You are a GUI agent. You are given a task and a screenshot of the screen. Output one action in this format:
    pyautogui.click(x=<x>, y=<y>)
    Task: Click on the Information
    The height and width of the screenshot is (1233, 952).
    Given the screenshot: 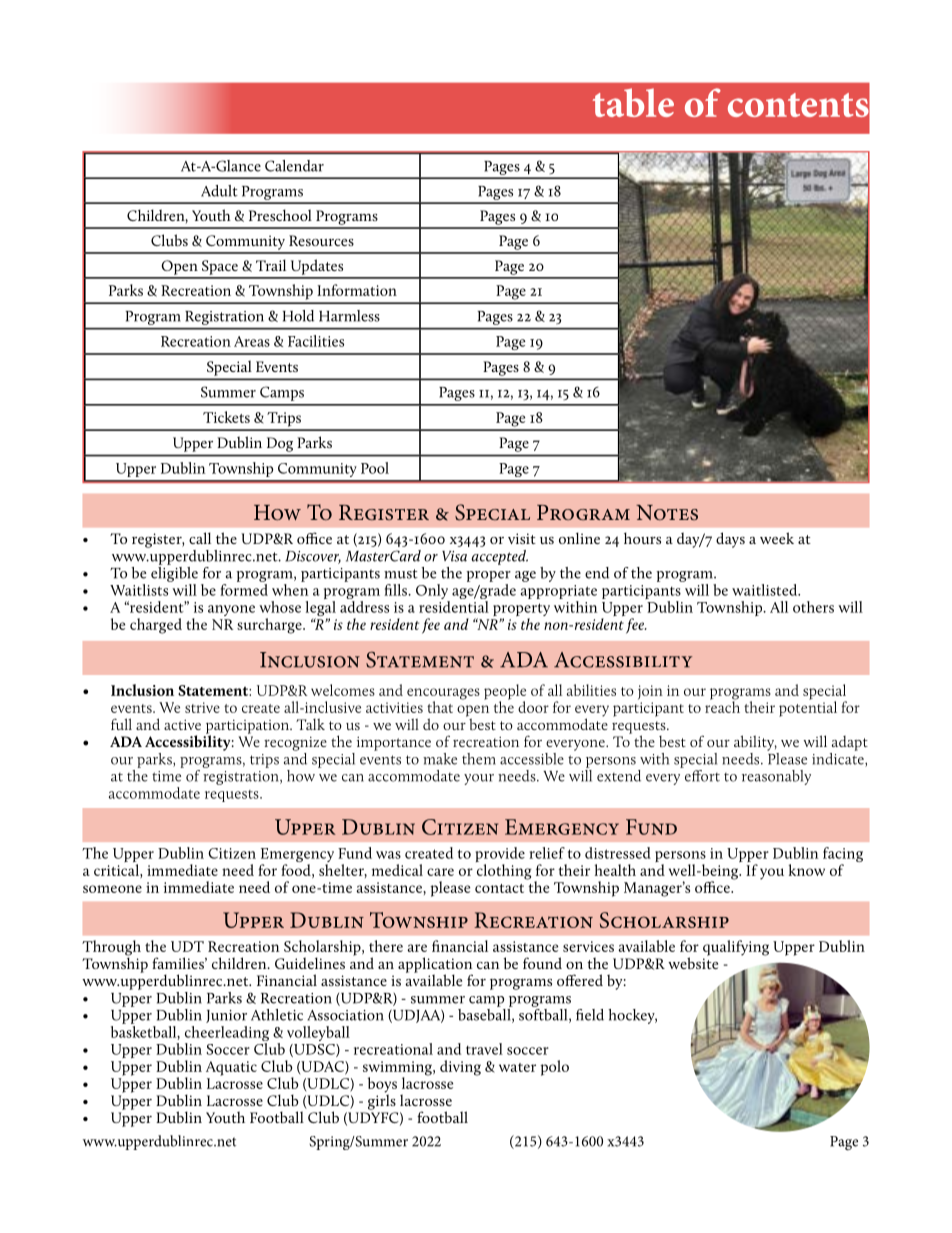 What is the action you would take?
    pyautogui.click(x=357, y=290)
